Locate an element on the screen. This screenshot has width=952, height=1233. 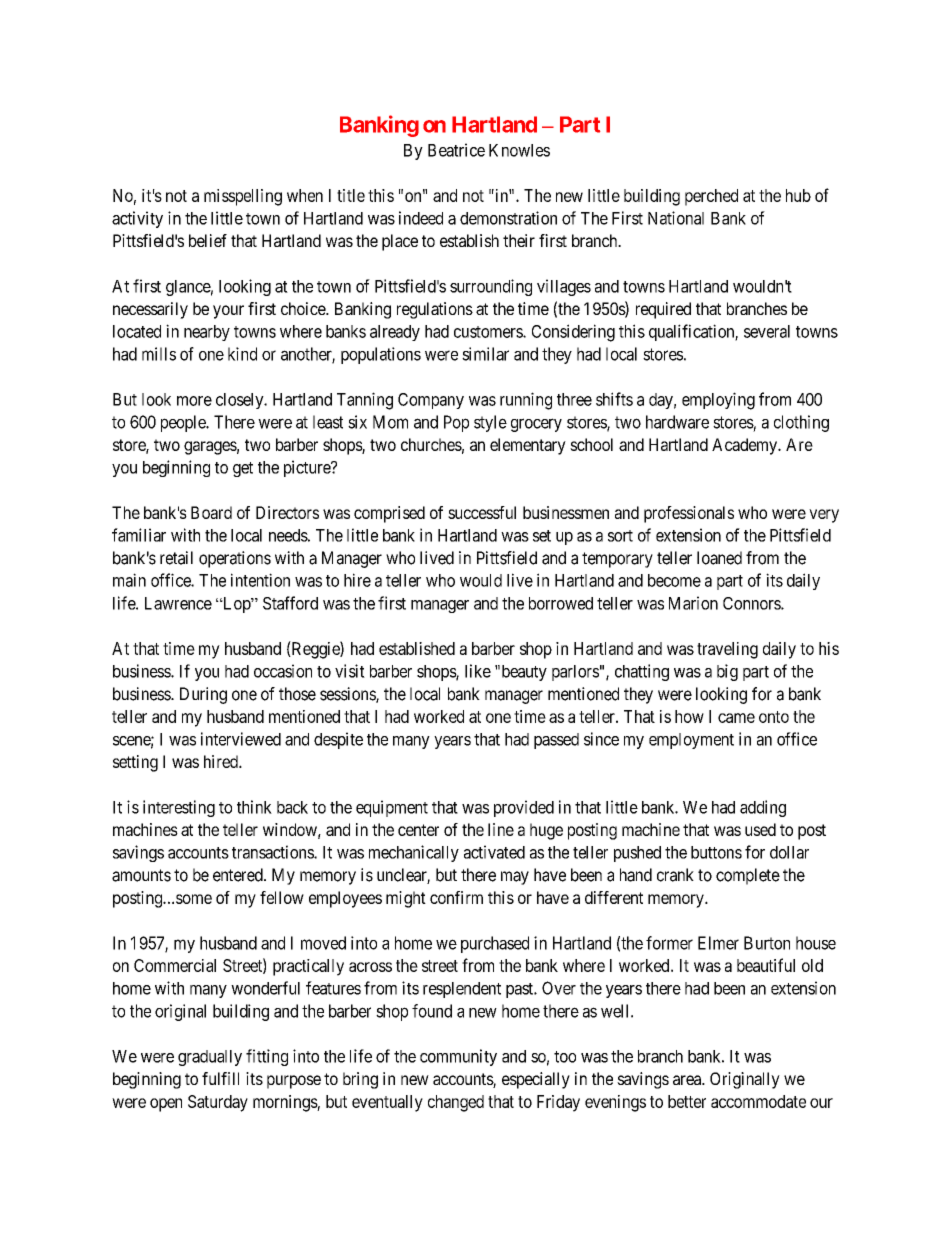
misspelling is located at coordinates (243, 197).
